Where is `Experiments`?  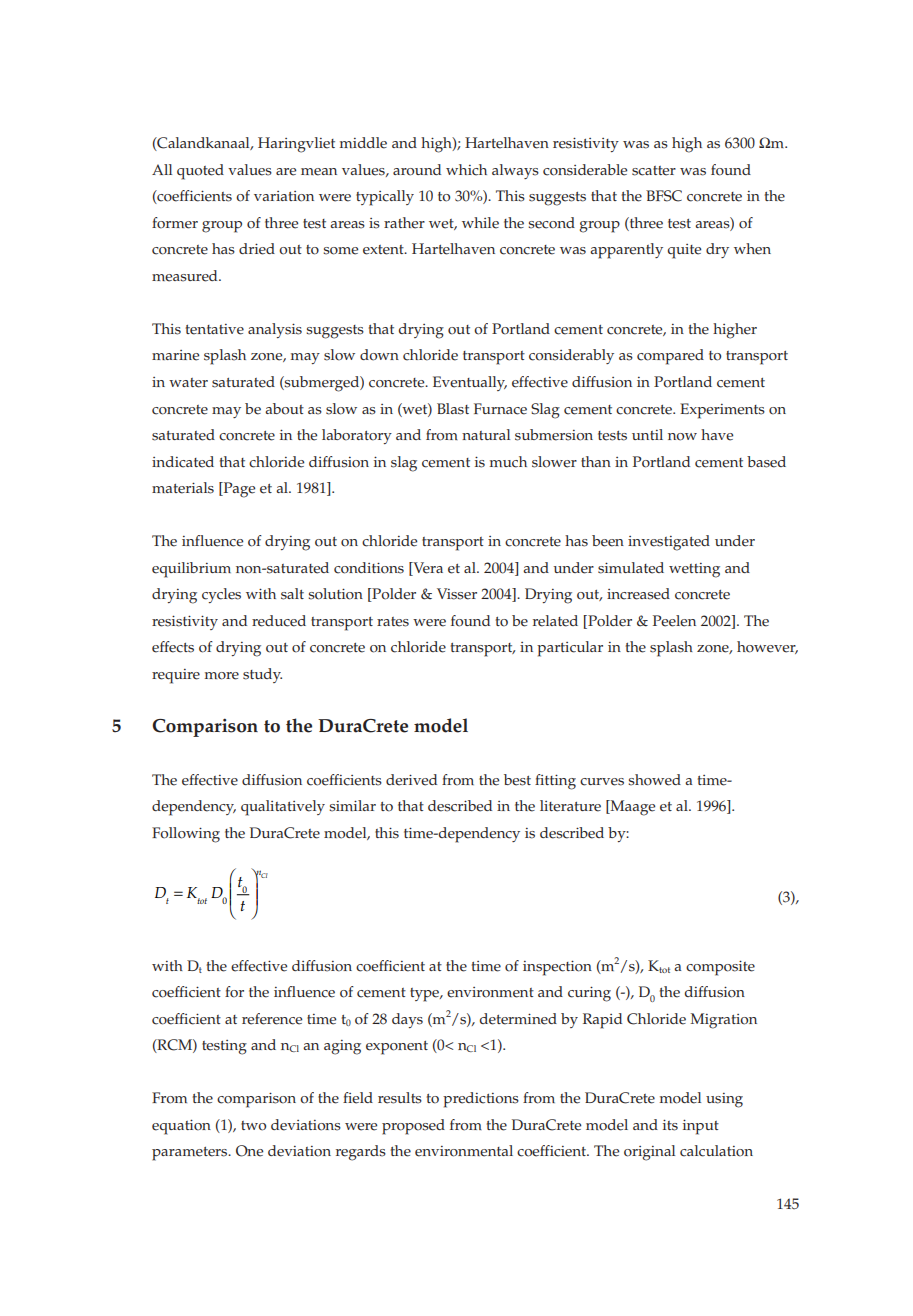
Experiments is located at coordinates (722, 411).
